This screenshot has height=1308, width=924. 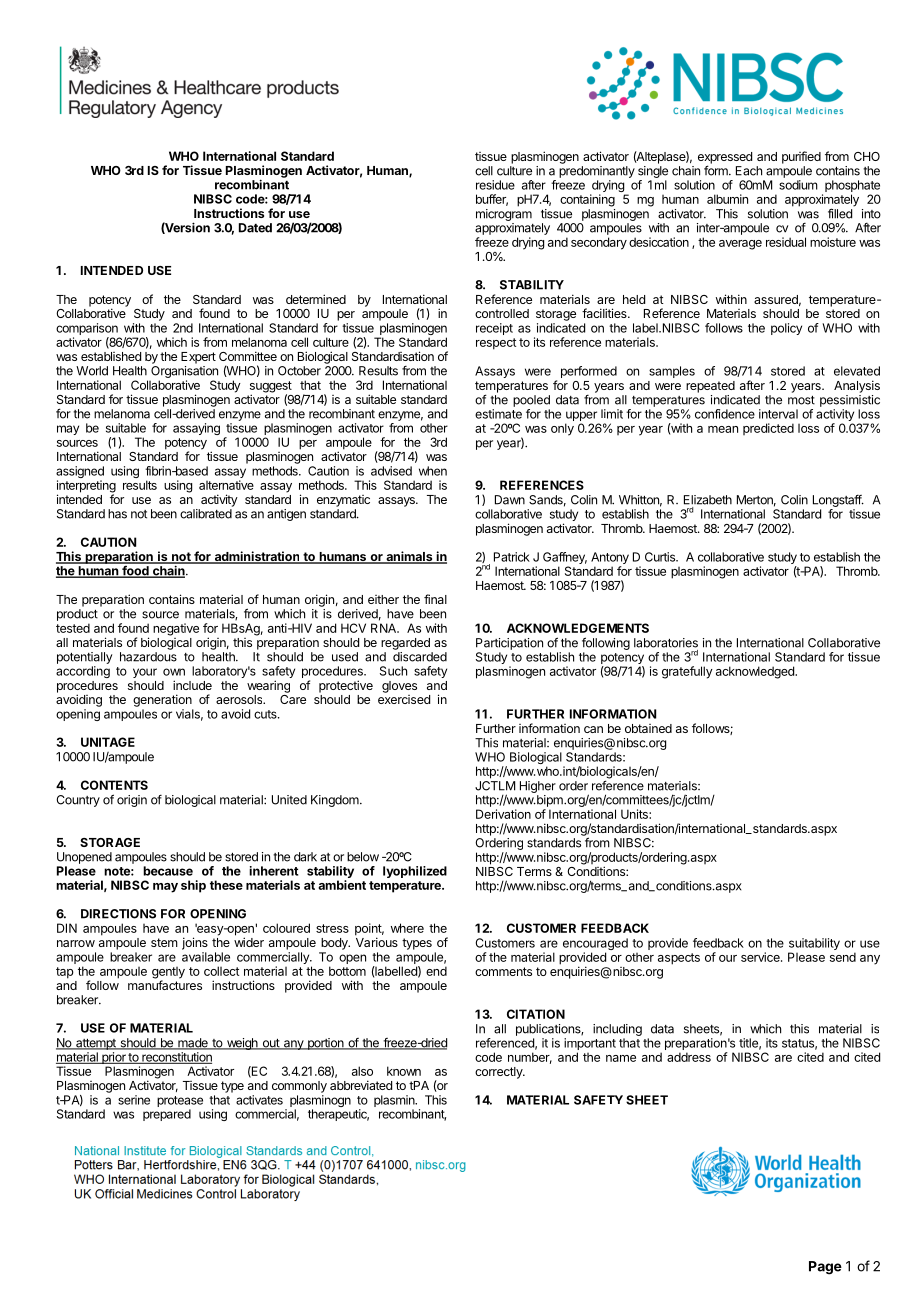 I want to click on acknowledged, so click(x=756, y=672).
